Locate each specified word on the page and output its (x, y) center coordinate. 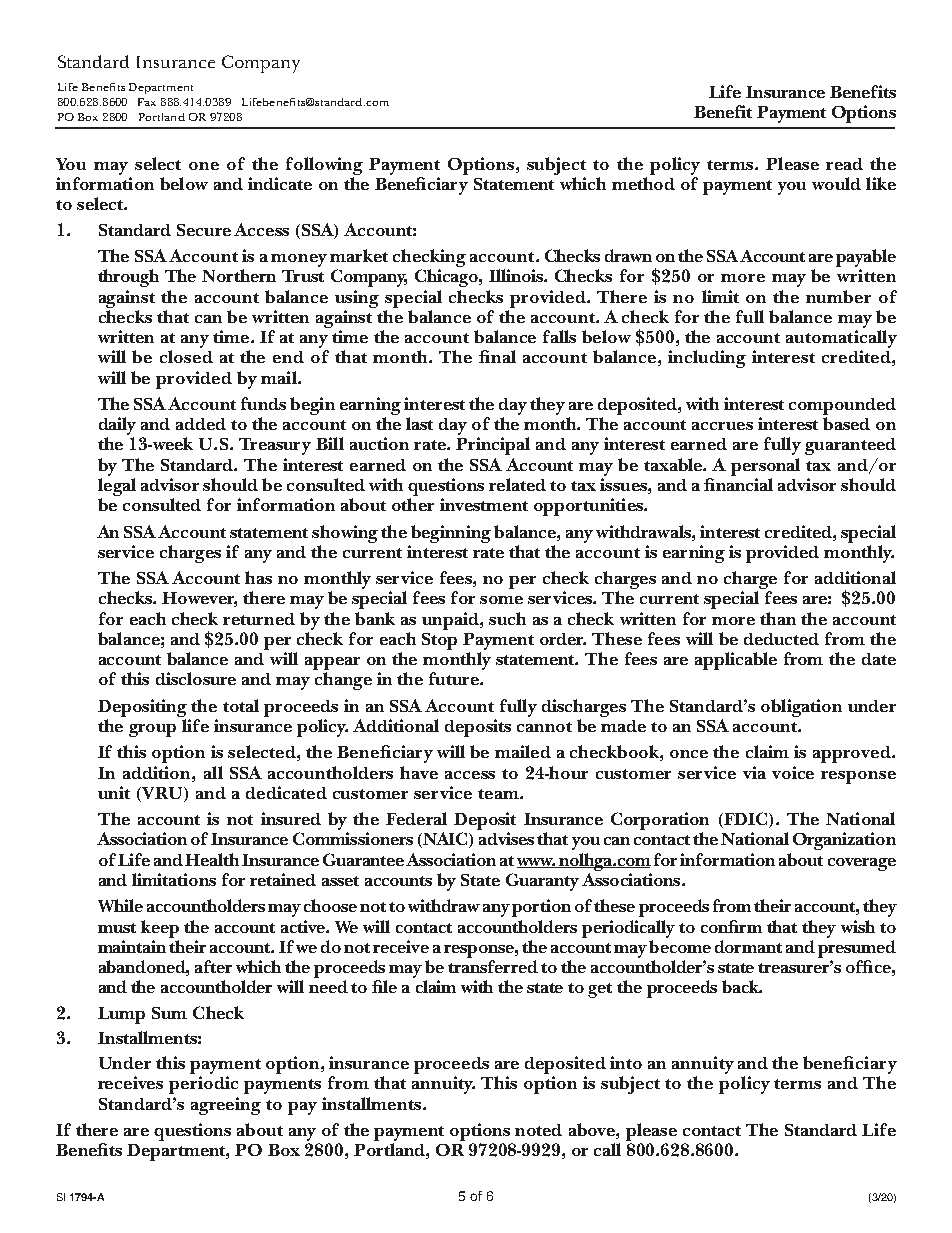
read (844, 164)
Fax (147, 102)
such (507, 618)
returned (259, 619)
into (626, 1062)
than (778, 618)
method (643, 183)
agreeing (226, 1106)
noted (538, 1130)
